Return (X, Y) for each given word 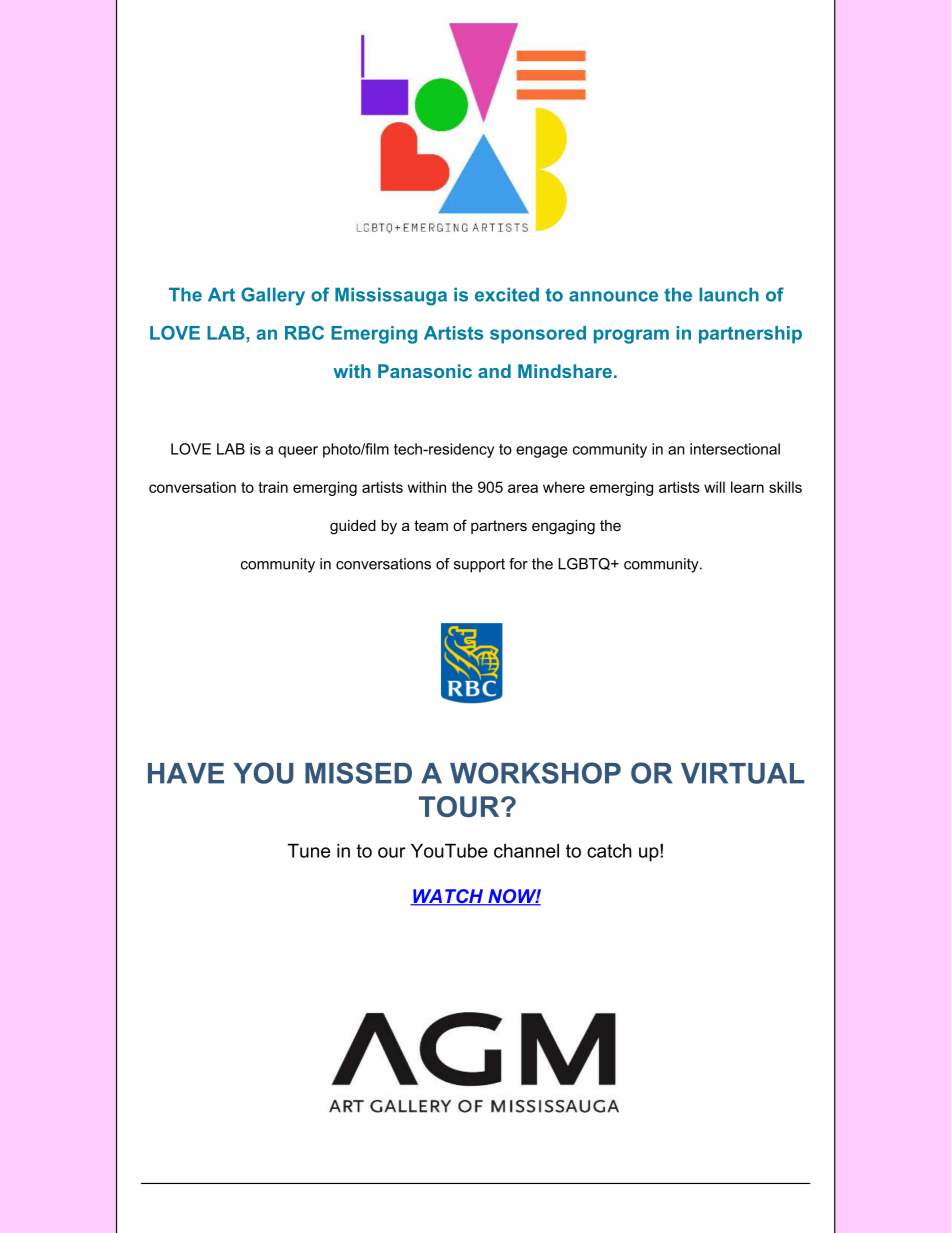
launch (729, 294)
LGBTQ (585, 564)
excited (507, 294)
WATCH (448, 897)
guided (353, 527)
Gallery (273, 296)
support (479, 565)
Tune (309, 850)
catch (609, 851)
